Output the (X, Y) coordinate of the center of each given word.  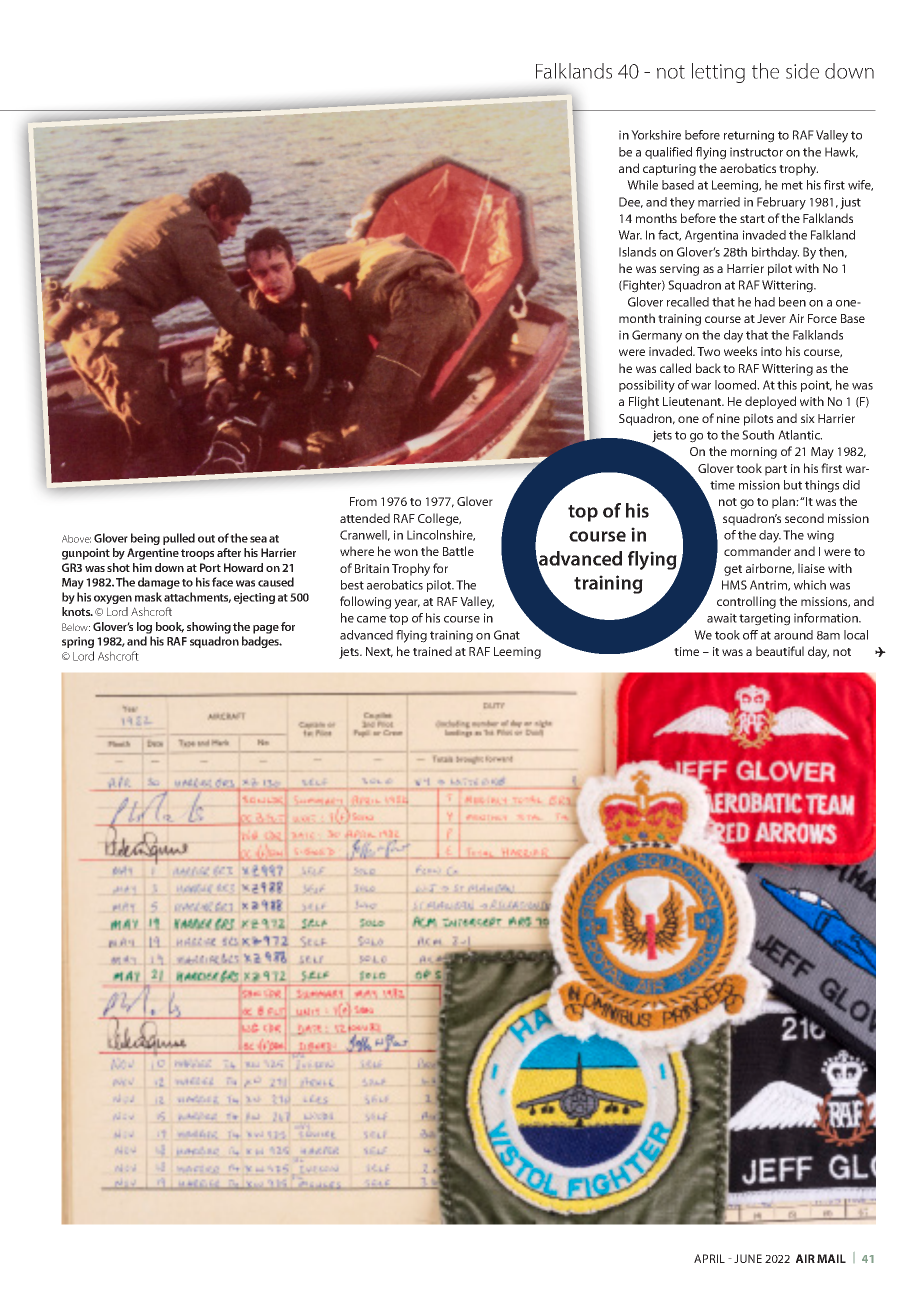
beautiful (780, 651)
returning (749, 136)
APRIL (709, 1258)
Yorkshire (656, 135)
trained (432, 651)
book (170, 627)
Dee (631, 202)
